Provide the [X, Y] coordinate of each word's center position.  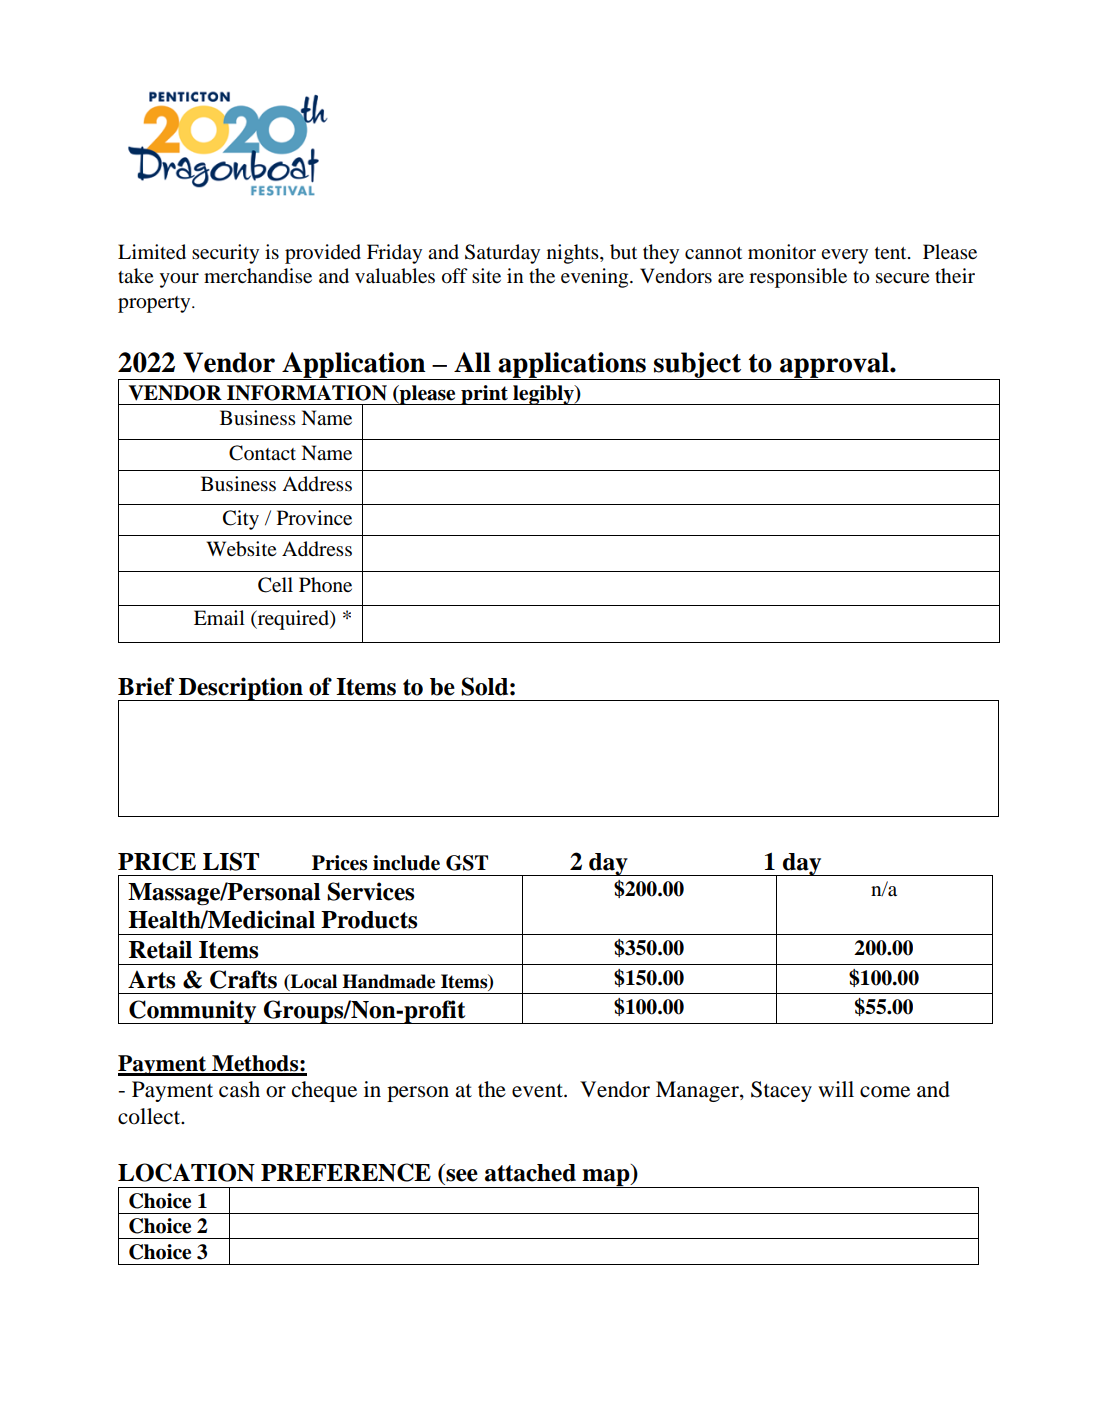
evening [596, 278]
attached [530, 1173]
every [844, 256]
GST [467, 863]
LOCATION [186, 1172]
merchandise [258, 276]
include [406, 863]
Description [241, 689]
